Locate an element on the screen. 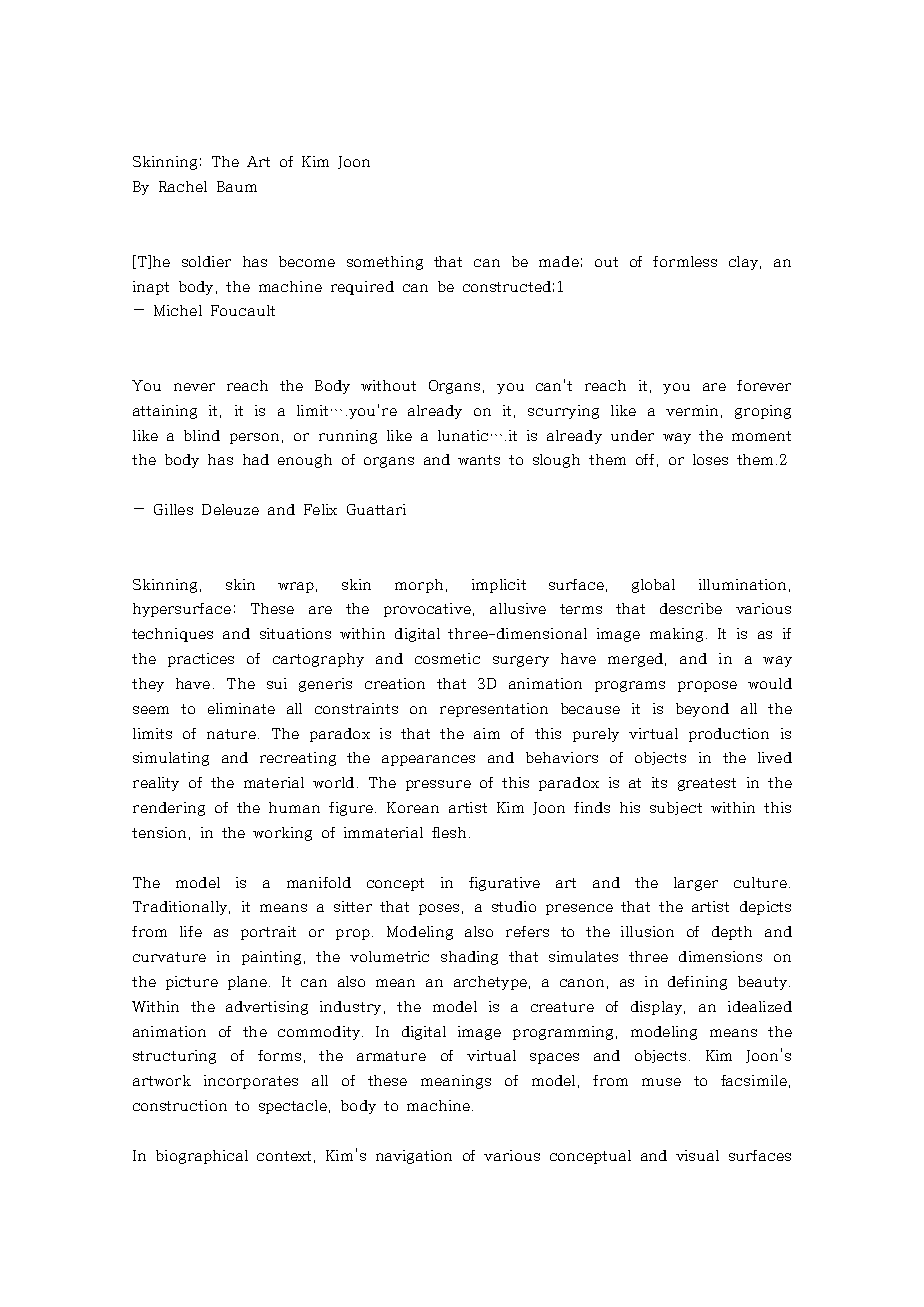 The image size is (924, 1307). biographical is located at coordinates (202, 1157).
